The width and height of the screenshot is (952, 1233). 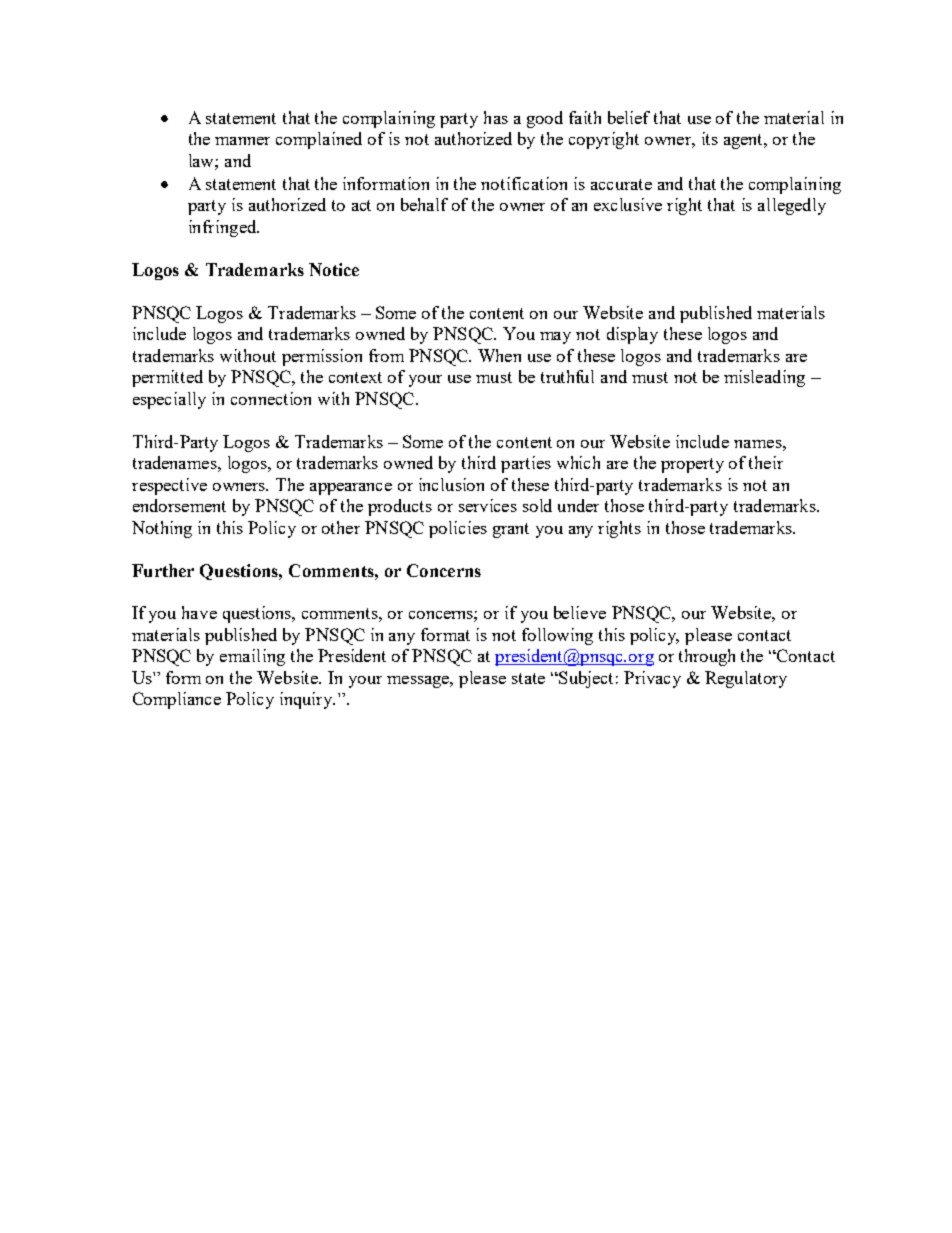 I want to click on its, so click(x=710, y=138).
